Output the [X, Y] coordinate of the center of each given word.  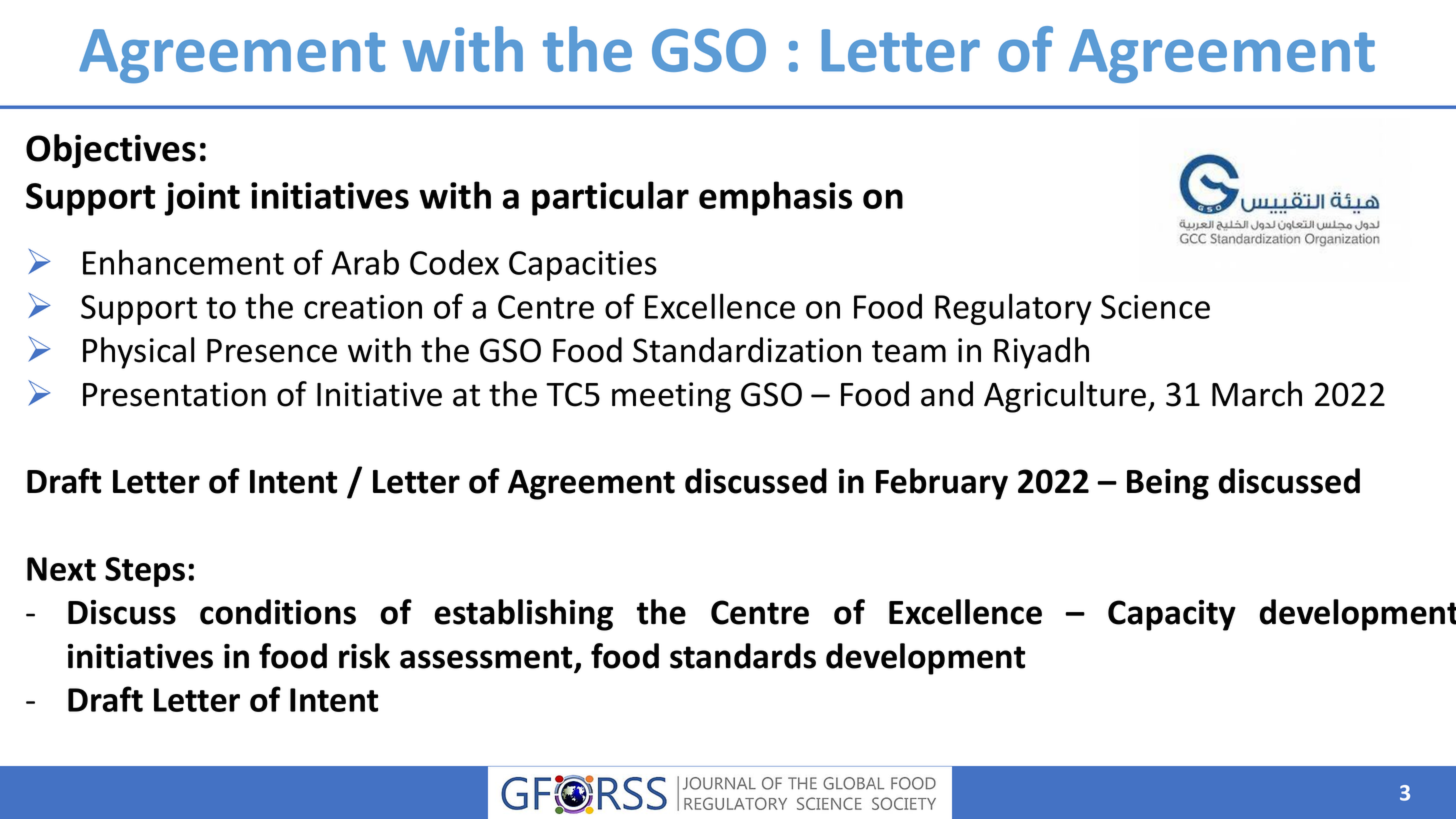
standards [743, 656]
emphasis [775, 198]
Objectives [111, 151]
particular [610, 198]
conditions [278, 612]
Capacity [1172, 615]
